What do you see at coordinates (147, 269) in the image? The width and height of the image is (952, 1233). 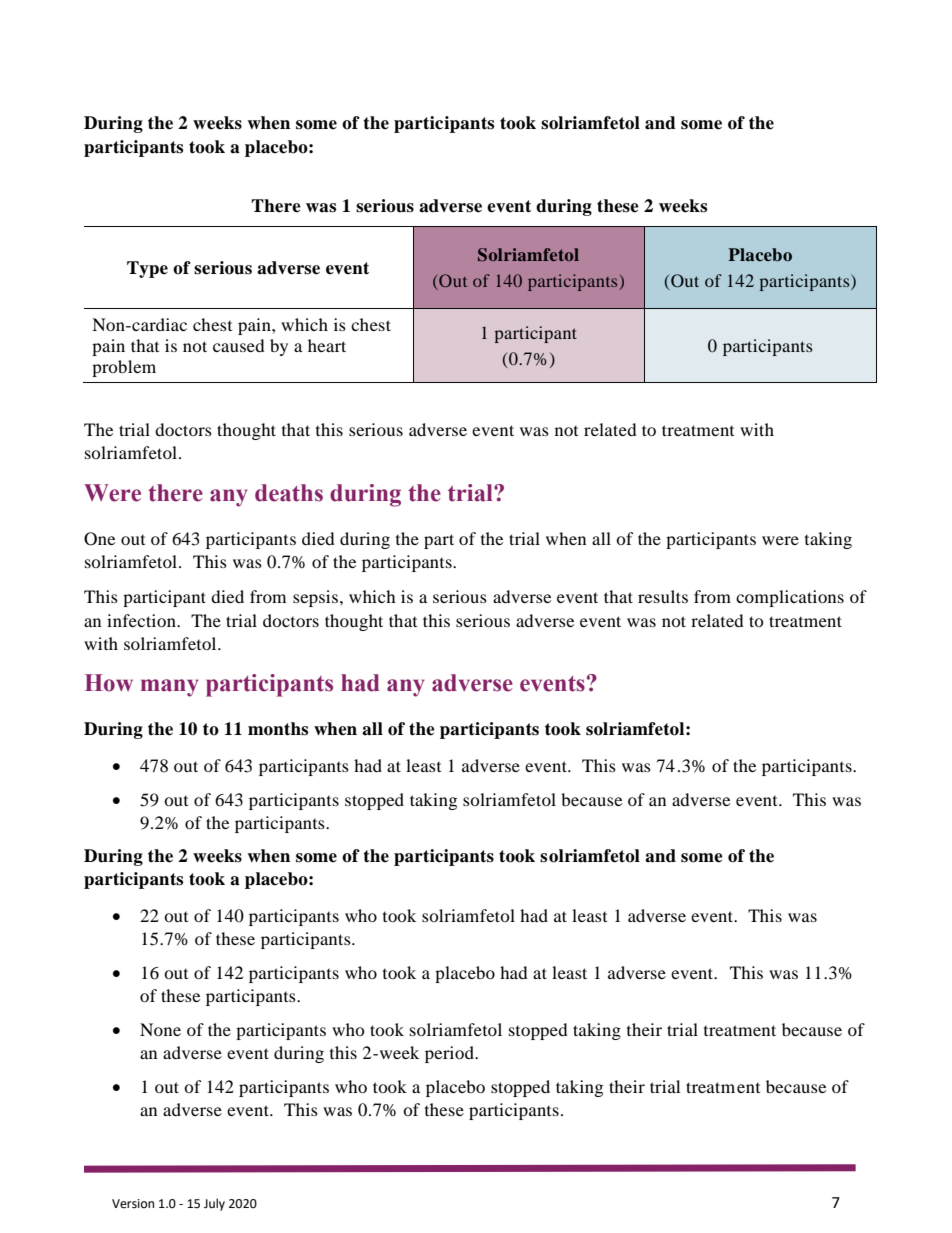 I see `Type` at bounding box center [147, 269].
